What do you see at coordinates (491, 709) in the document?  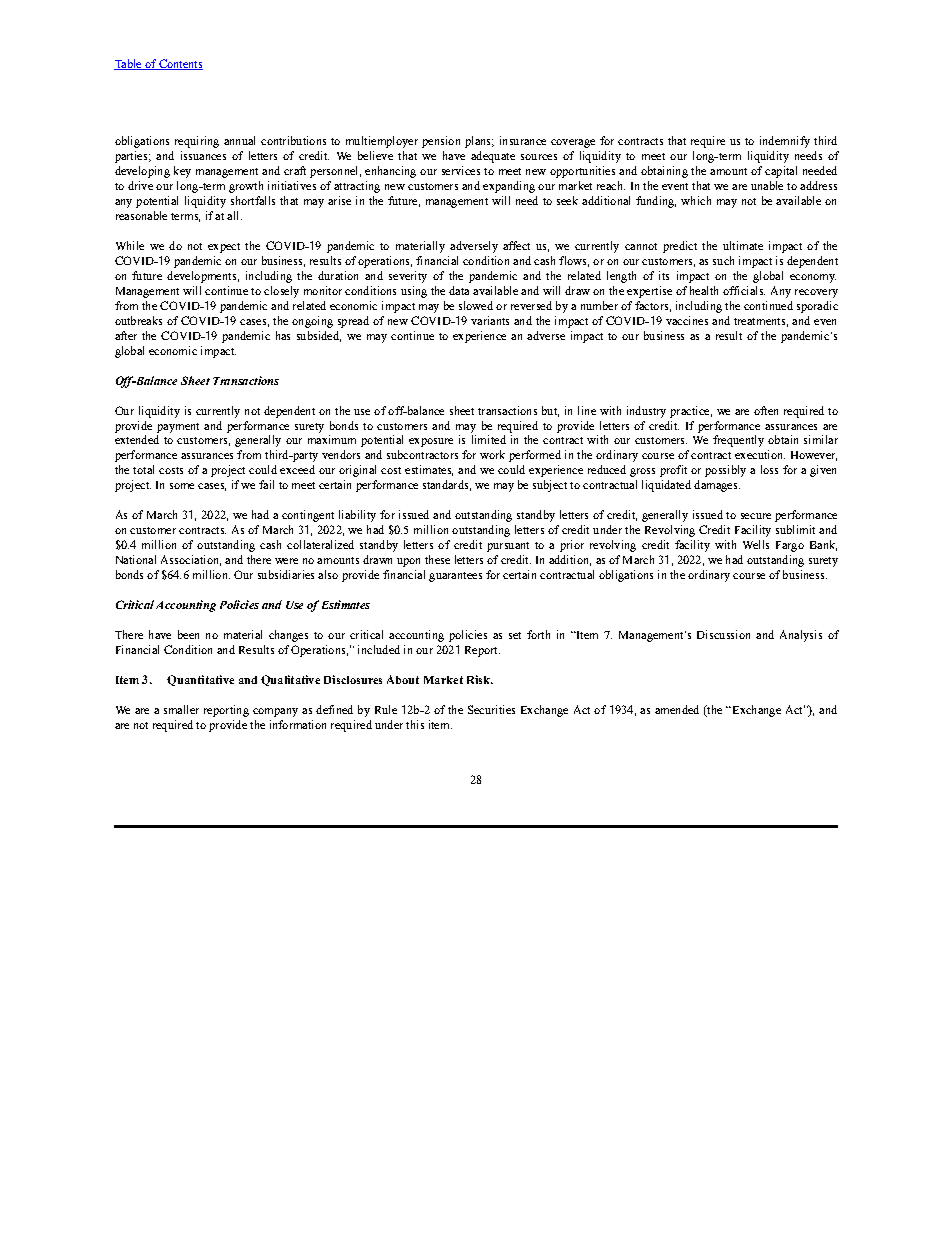 I see `Securities` at bounding box center [491, 709].
